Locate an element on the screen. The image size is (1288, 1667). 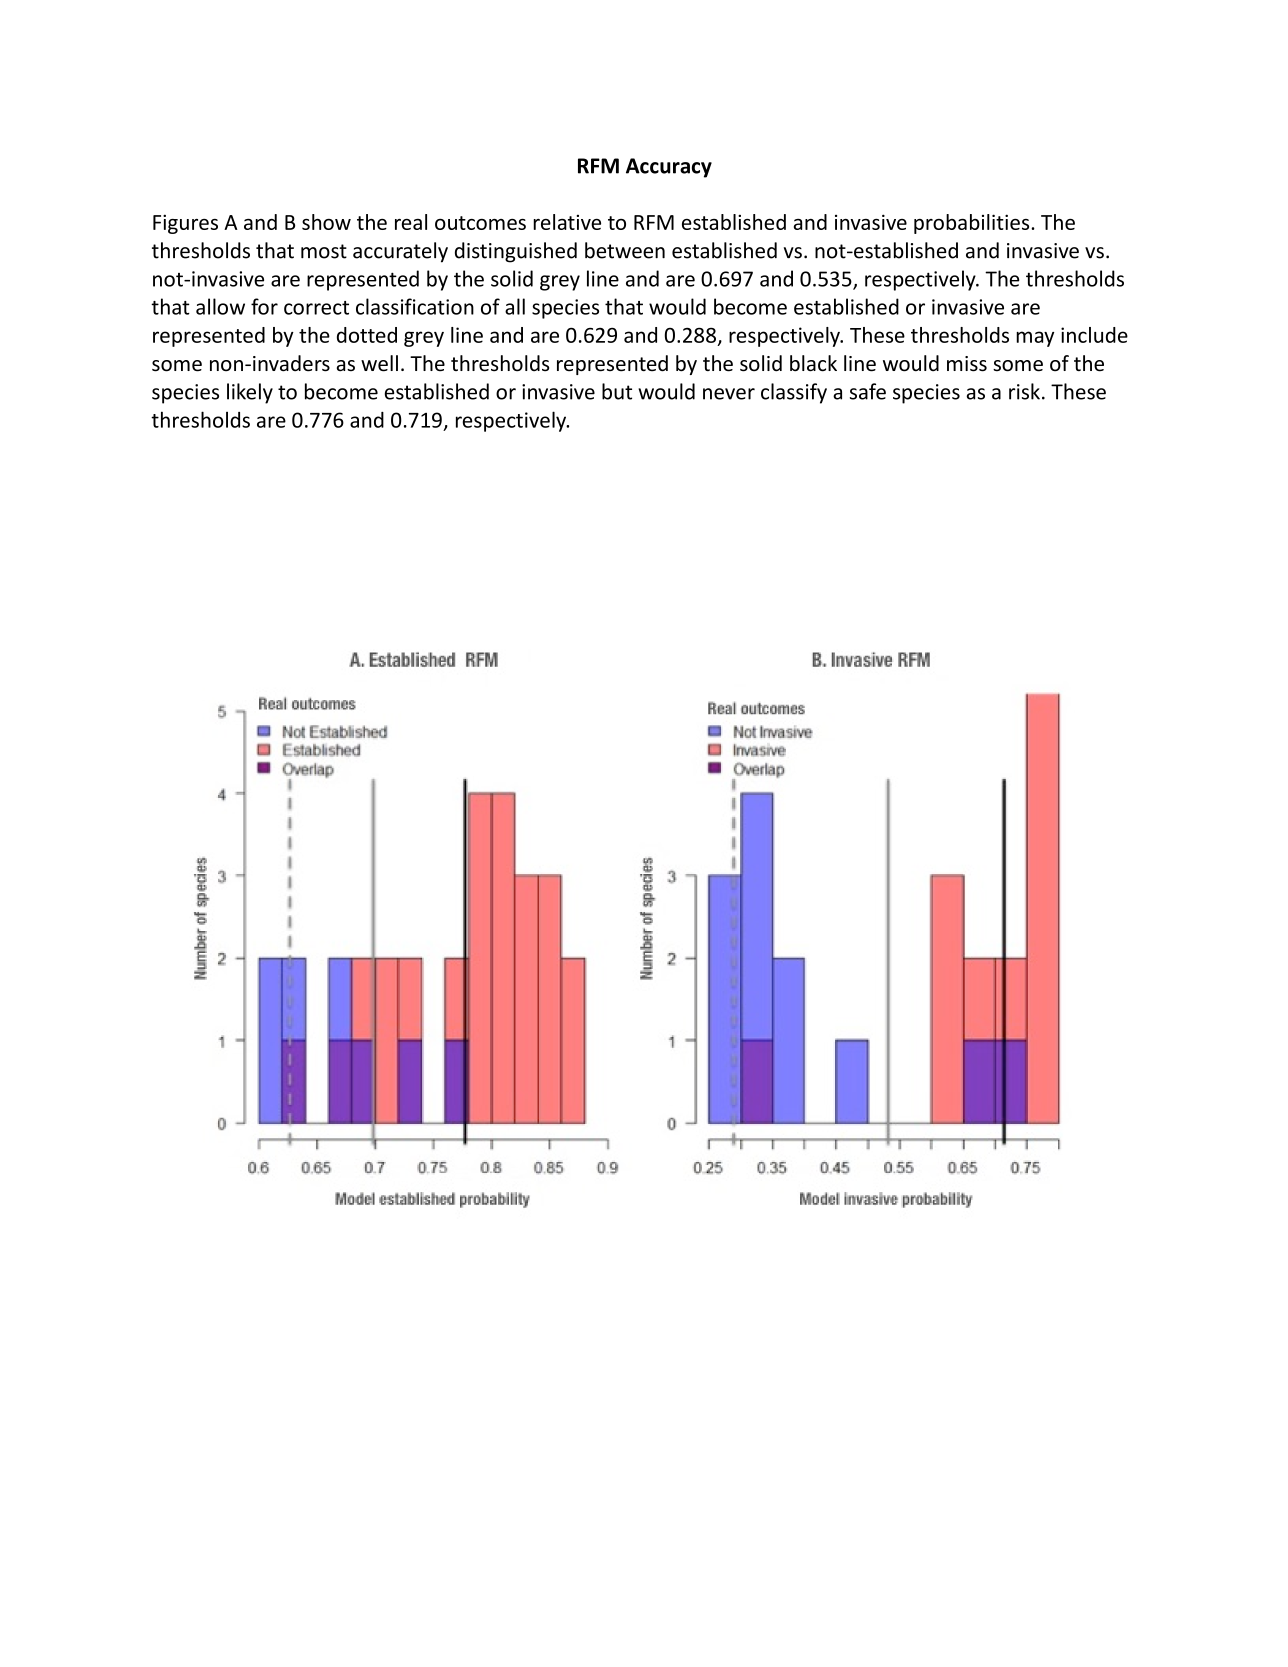
most is located at coordinates (324, 251).
